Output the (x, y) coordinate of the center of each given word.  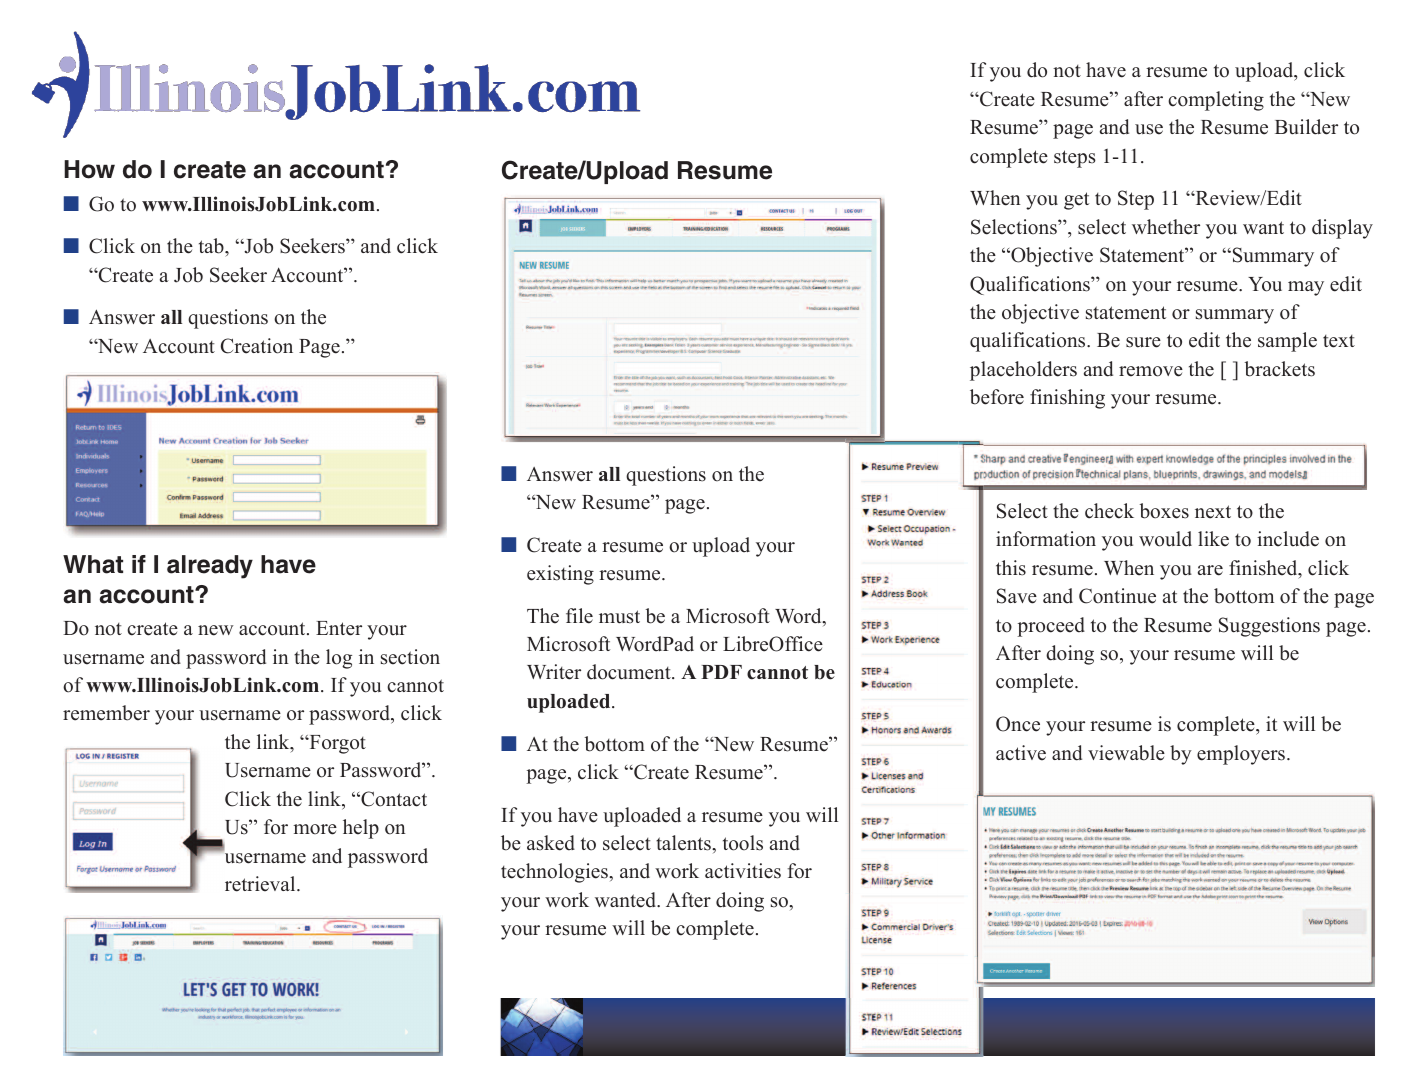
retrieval (261, 884)
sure (1143, 342)
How (89, 169)
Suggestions (1269, 627)
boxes (1164, 511)
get (1076, 201)
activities (743, 871)
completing (1216, 101)
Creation (257, 346)
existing (560, 575)
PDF (721, 672)
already (210, 567)
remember (106, 713)
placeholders (1023, 371)
